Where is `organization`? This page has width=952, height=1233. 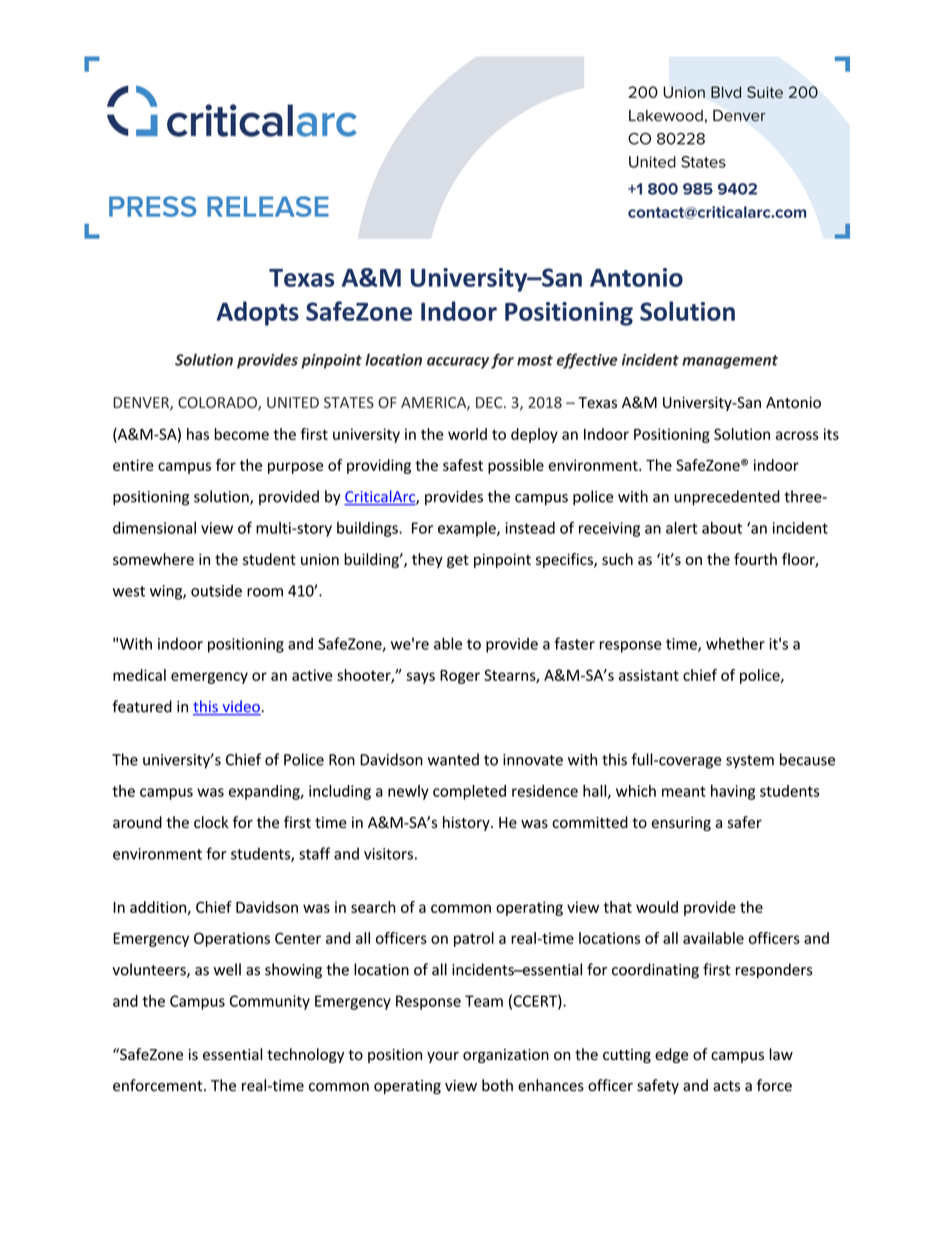 organization is located at coordinates (506, 1056).
